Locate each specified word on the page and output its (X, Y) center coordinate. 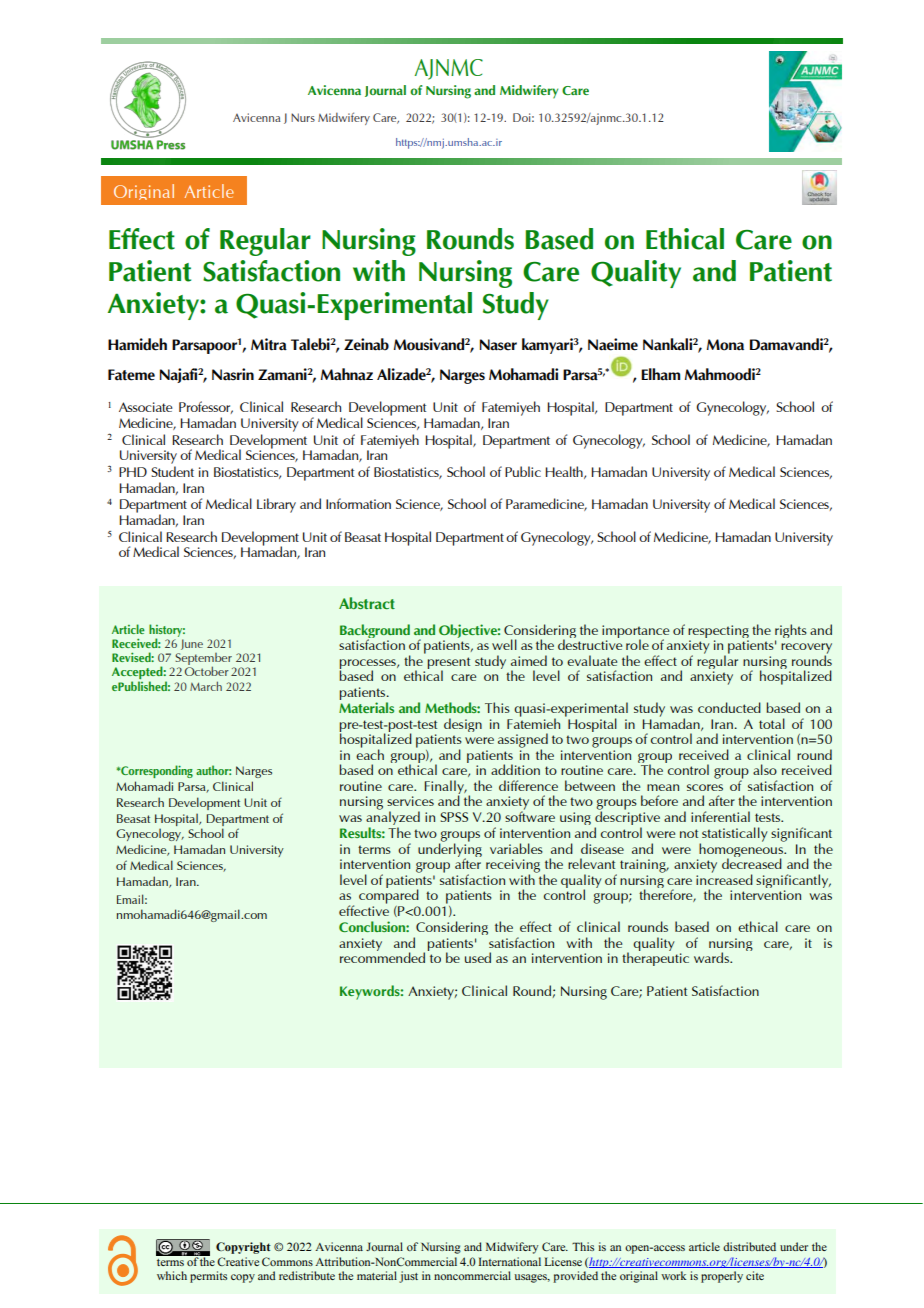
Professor (206, 407)
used (478, 957)
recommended (382, 956)
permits (208, 1277)
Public (523, 471)
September (204, 660)
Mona (725, 345)
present (449, 664)
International (510, 1261)
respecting (718, 633)
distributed (749, 1246)
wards (712, 957)
